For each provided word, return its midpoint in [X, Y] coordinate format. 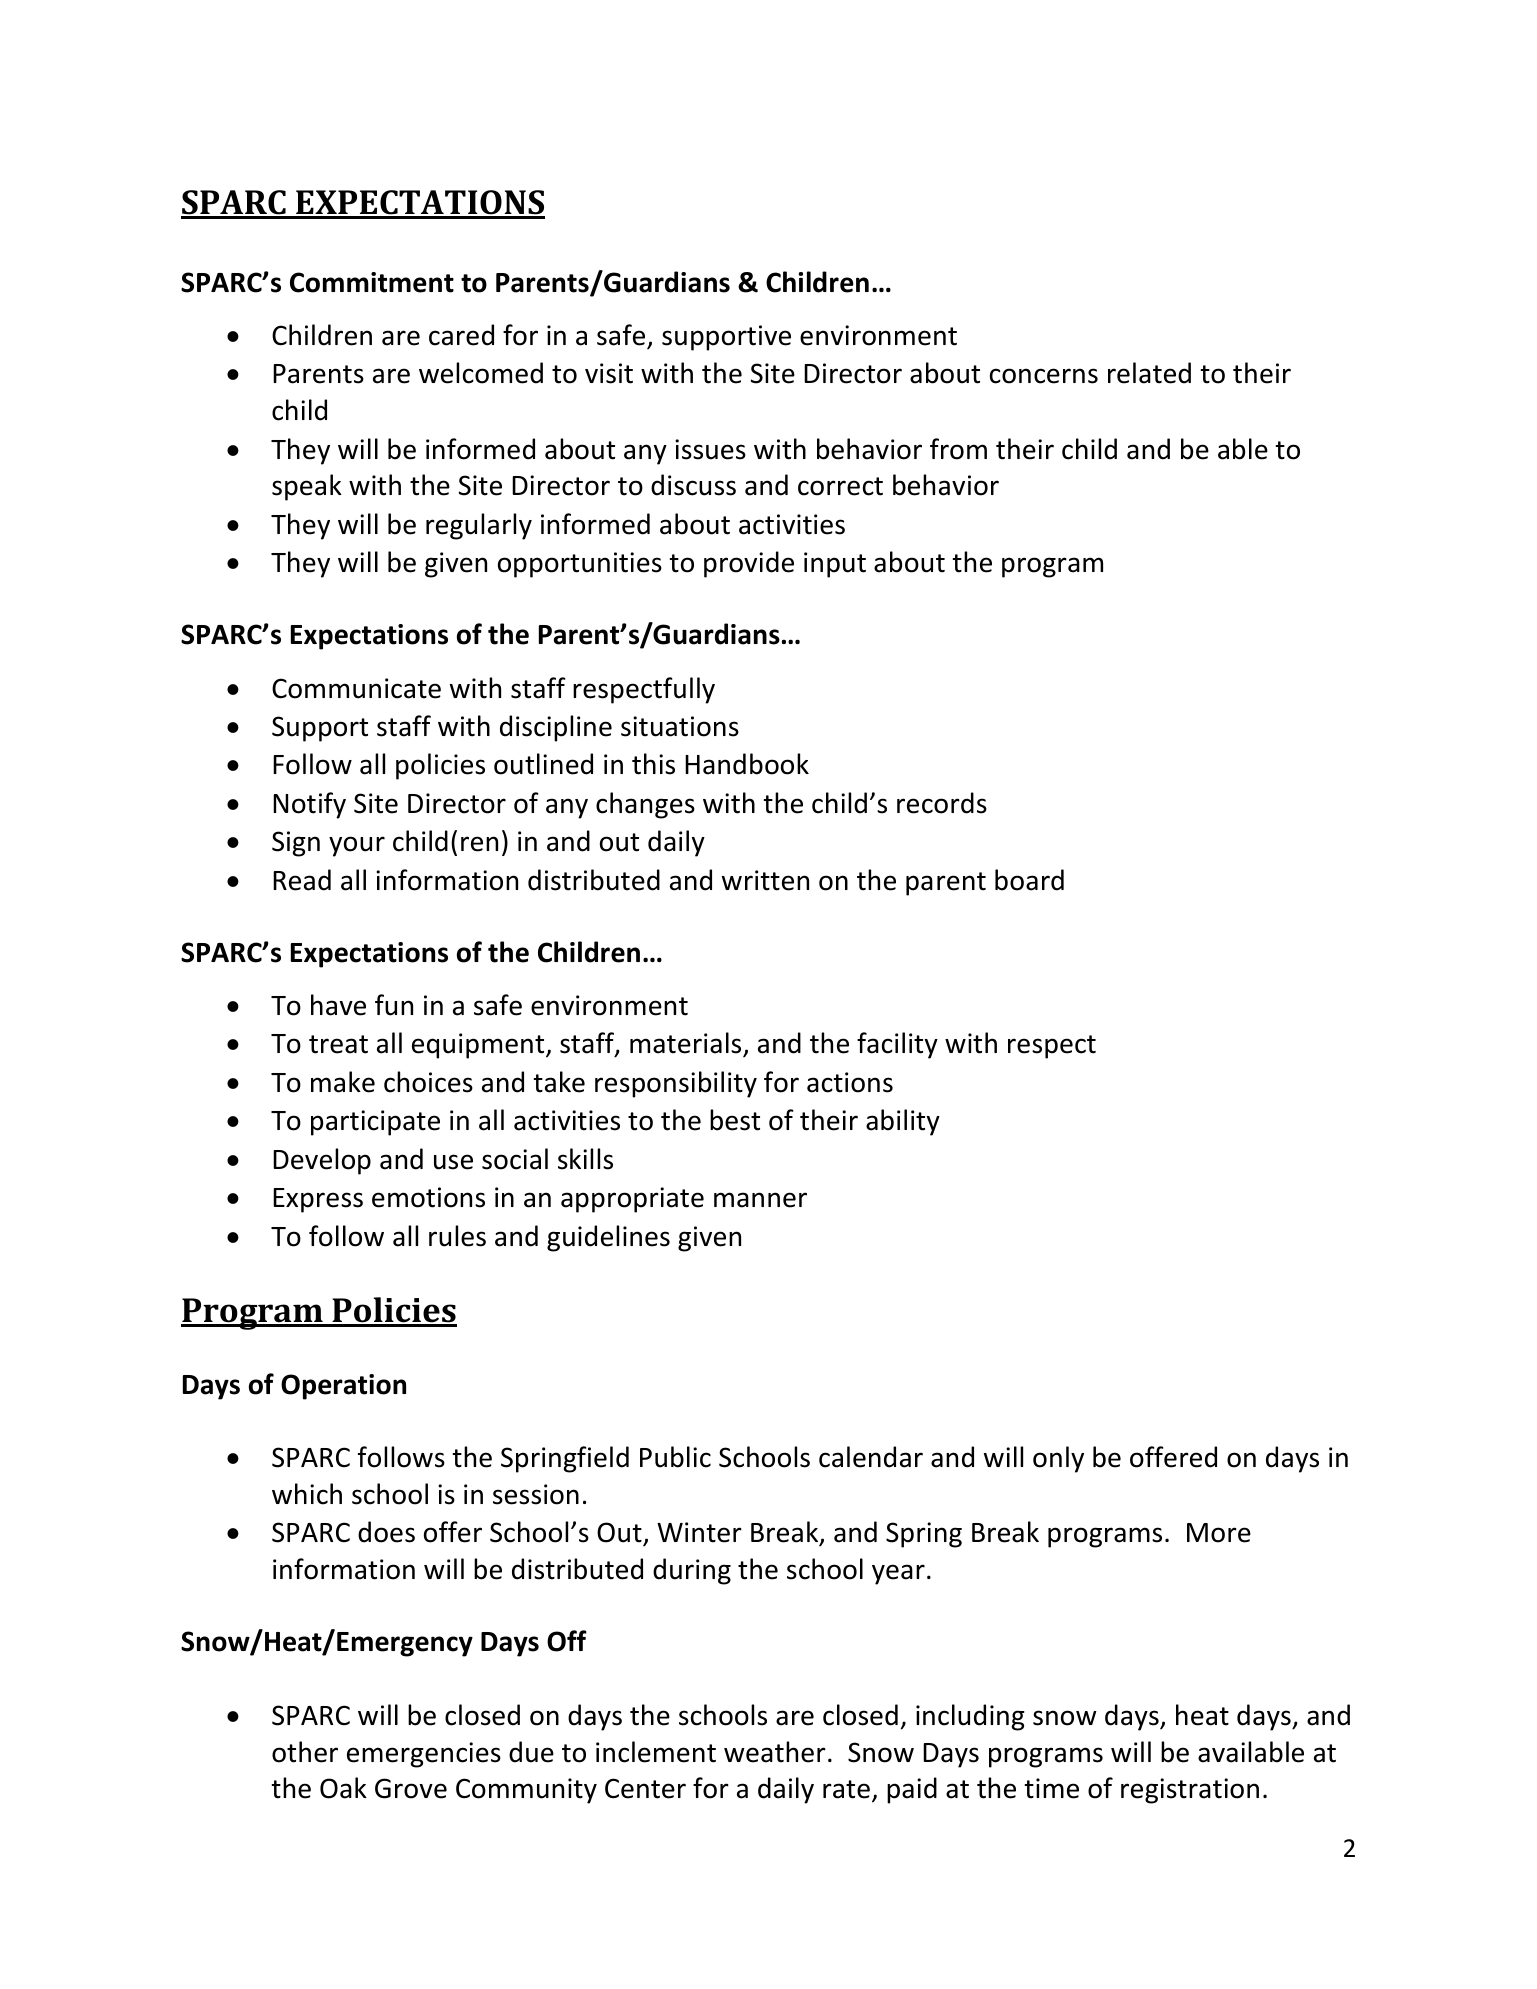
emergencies [424, 1755]
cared [461, 335]
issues [710, 449]
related [1149, 373]
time [1052, 1788]
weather [775, 1752]
